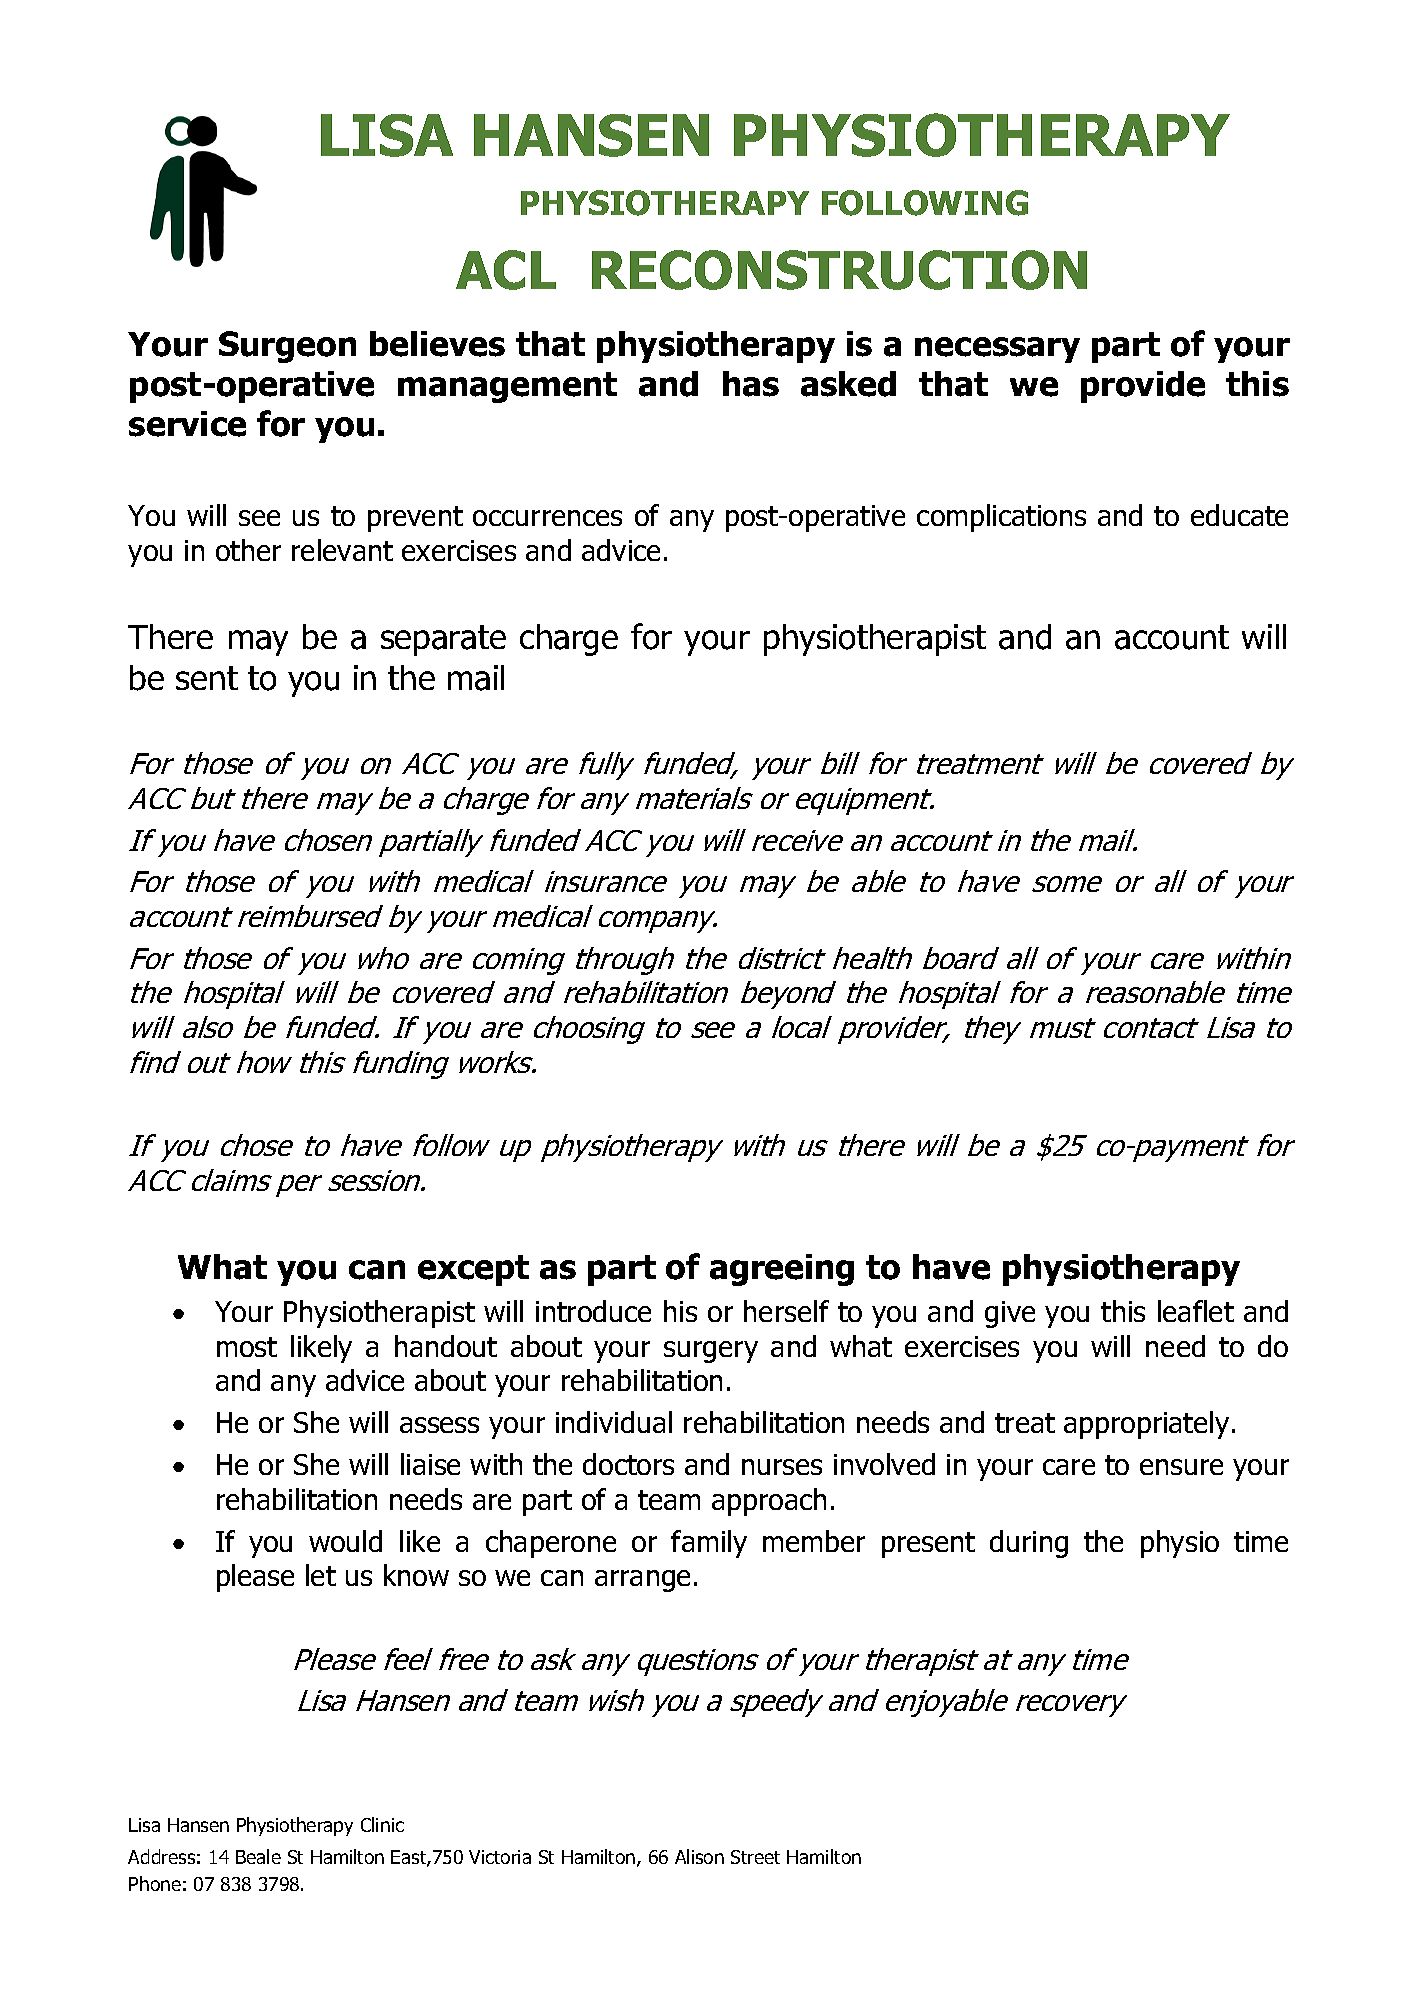 The image size is (1422, 2011). I want to click on appropriately, so click(1146, 1425).
